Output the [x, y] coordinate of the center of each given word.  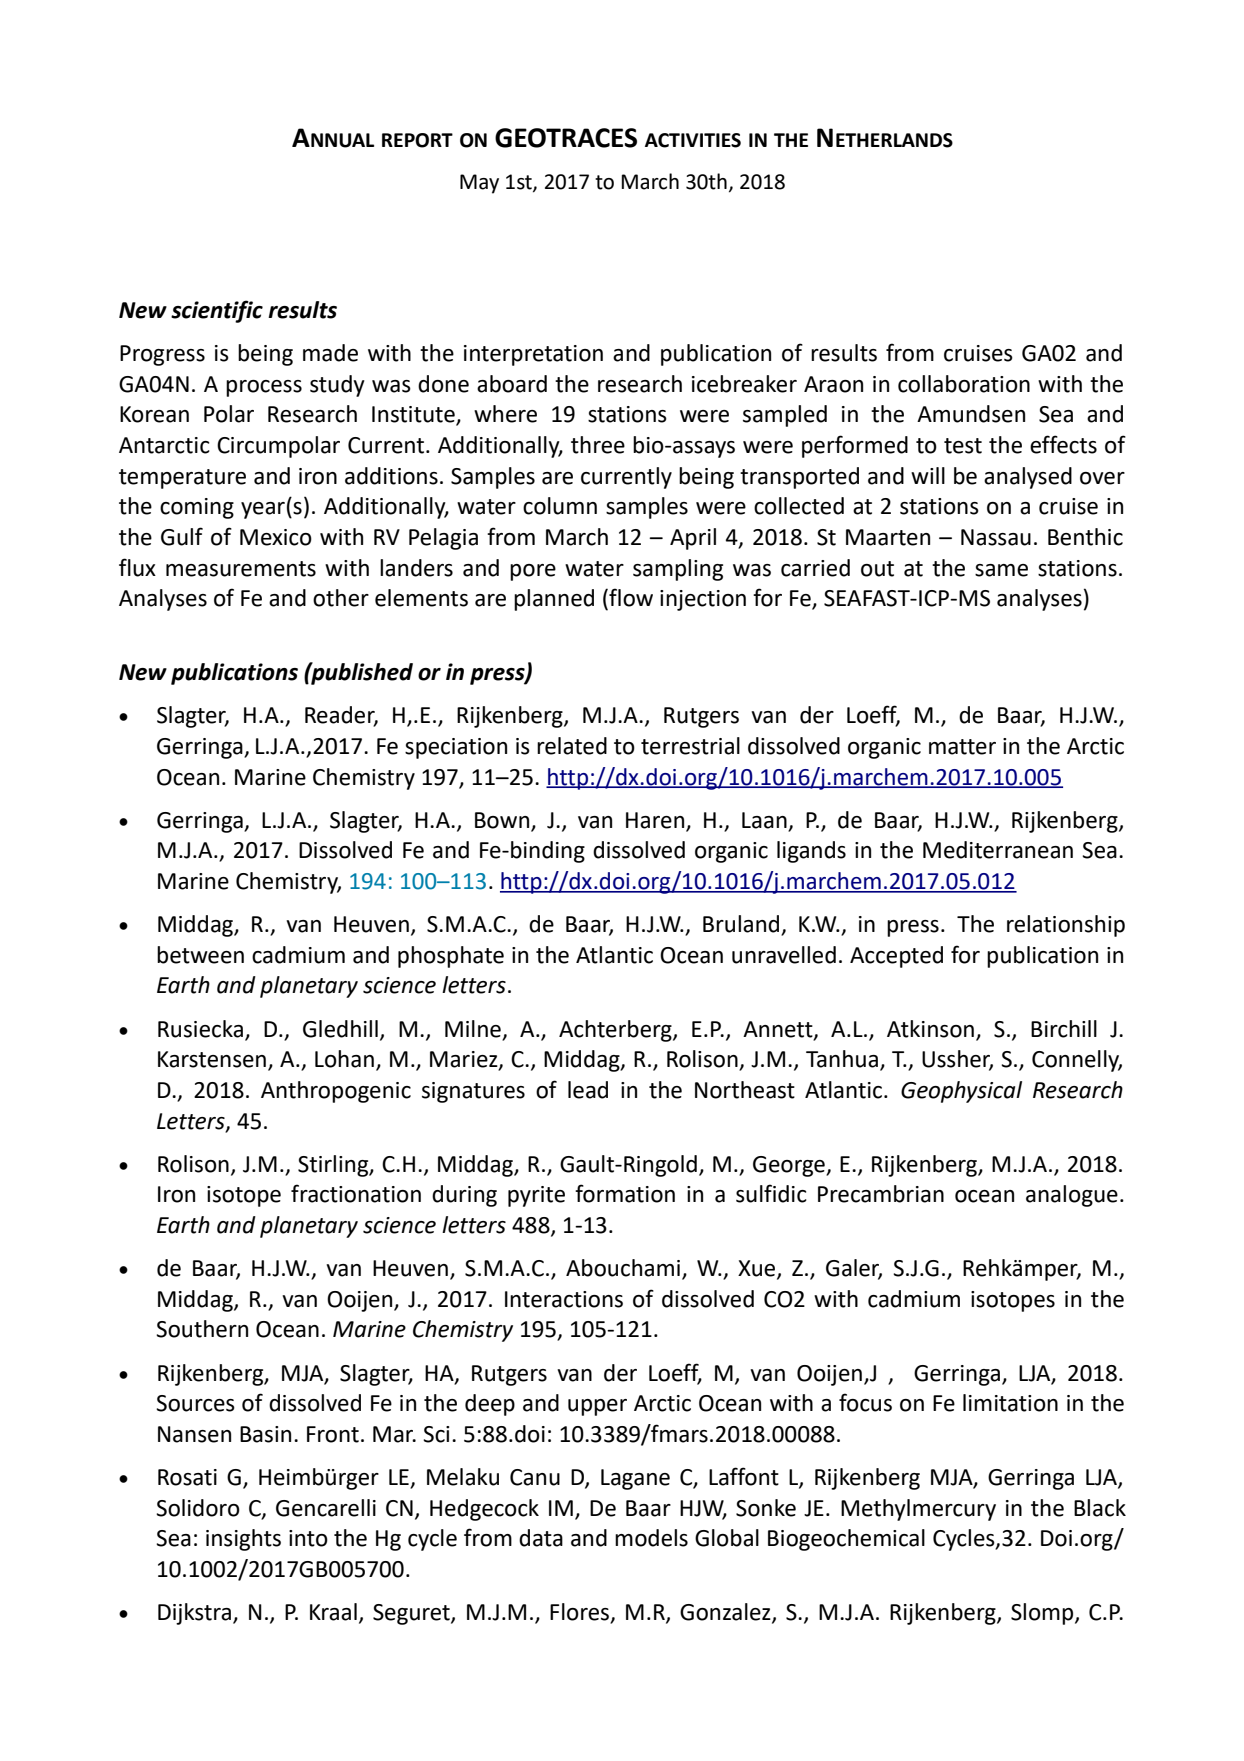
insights [243, 1540]
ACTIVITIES [693, 140]
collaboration [964, 384]
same [1001, 570]
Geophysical [961, 1092]
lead [588, 1090]
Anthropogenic [336, 1092]
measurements [241, 569]
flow [630, 598]
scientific [217, 311]
